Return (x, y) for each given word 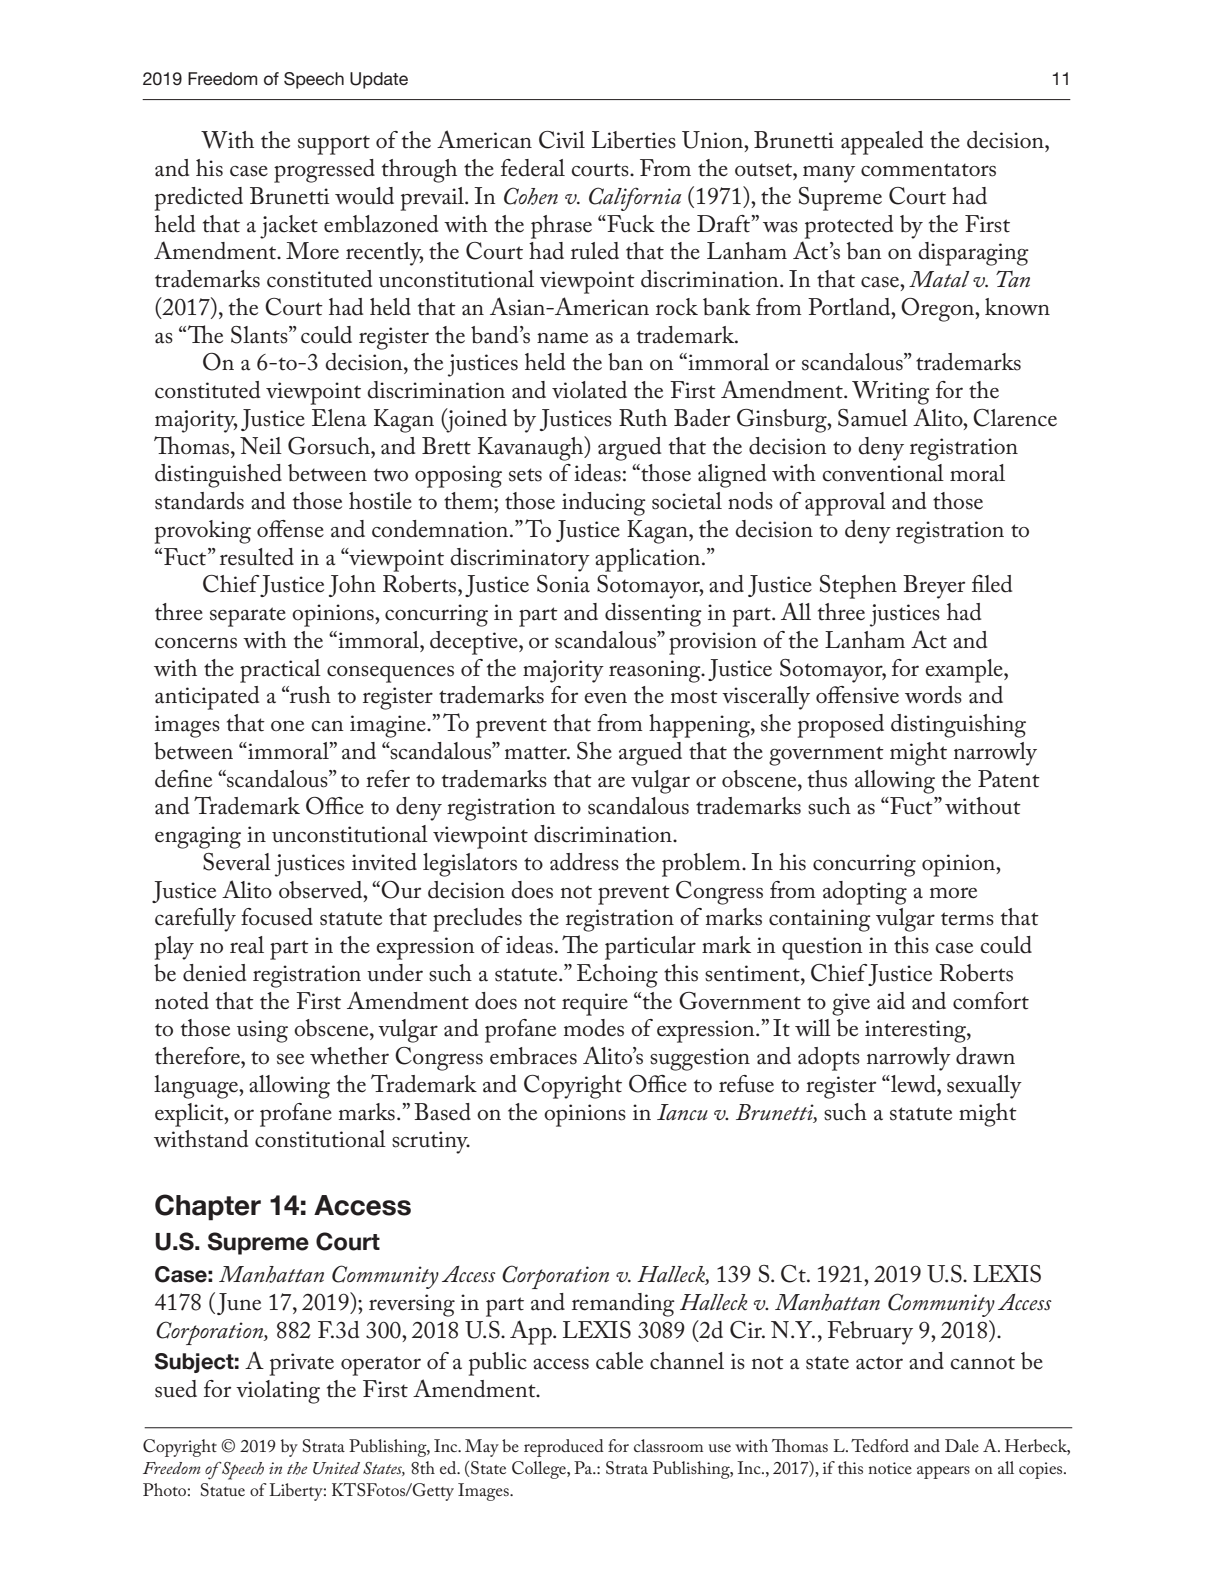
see (290, 1059)
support (334, 145)
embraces (533, 1056)
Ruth (643, 418)
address (584, 862)
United (336, 1468)
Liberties (634, 140)
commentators (928, 170)
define (183, 779)
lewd (913, 1084)
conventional (883, 473)
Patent (1009, 779)
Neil (261, 446)
